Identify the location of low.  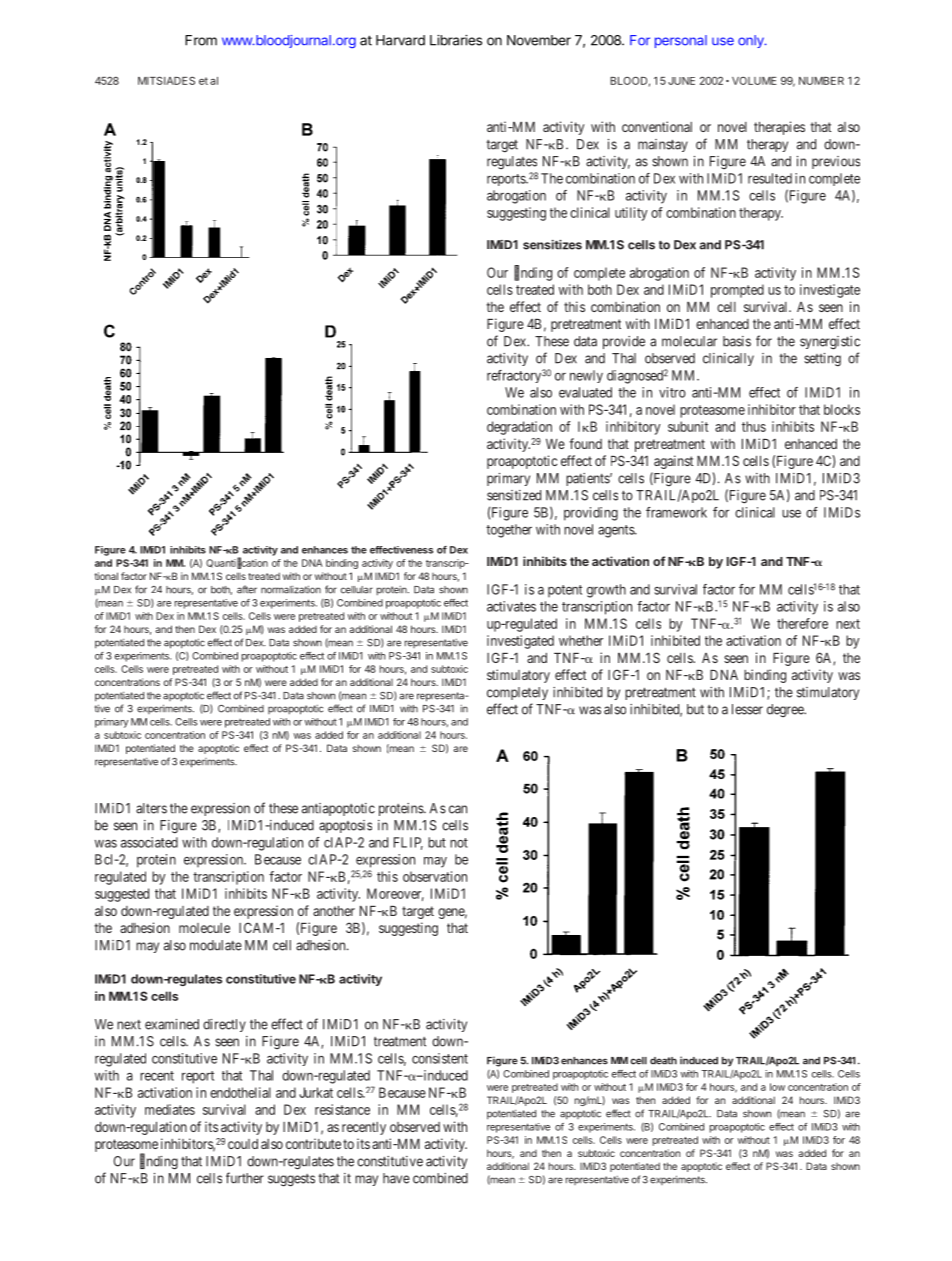
(777, 1087).
